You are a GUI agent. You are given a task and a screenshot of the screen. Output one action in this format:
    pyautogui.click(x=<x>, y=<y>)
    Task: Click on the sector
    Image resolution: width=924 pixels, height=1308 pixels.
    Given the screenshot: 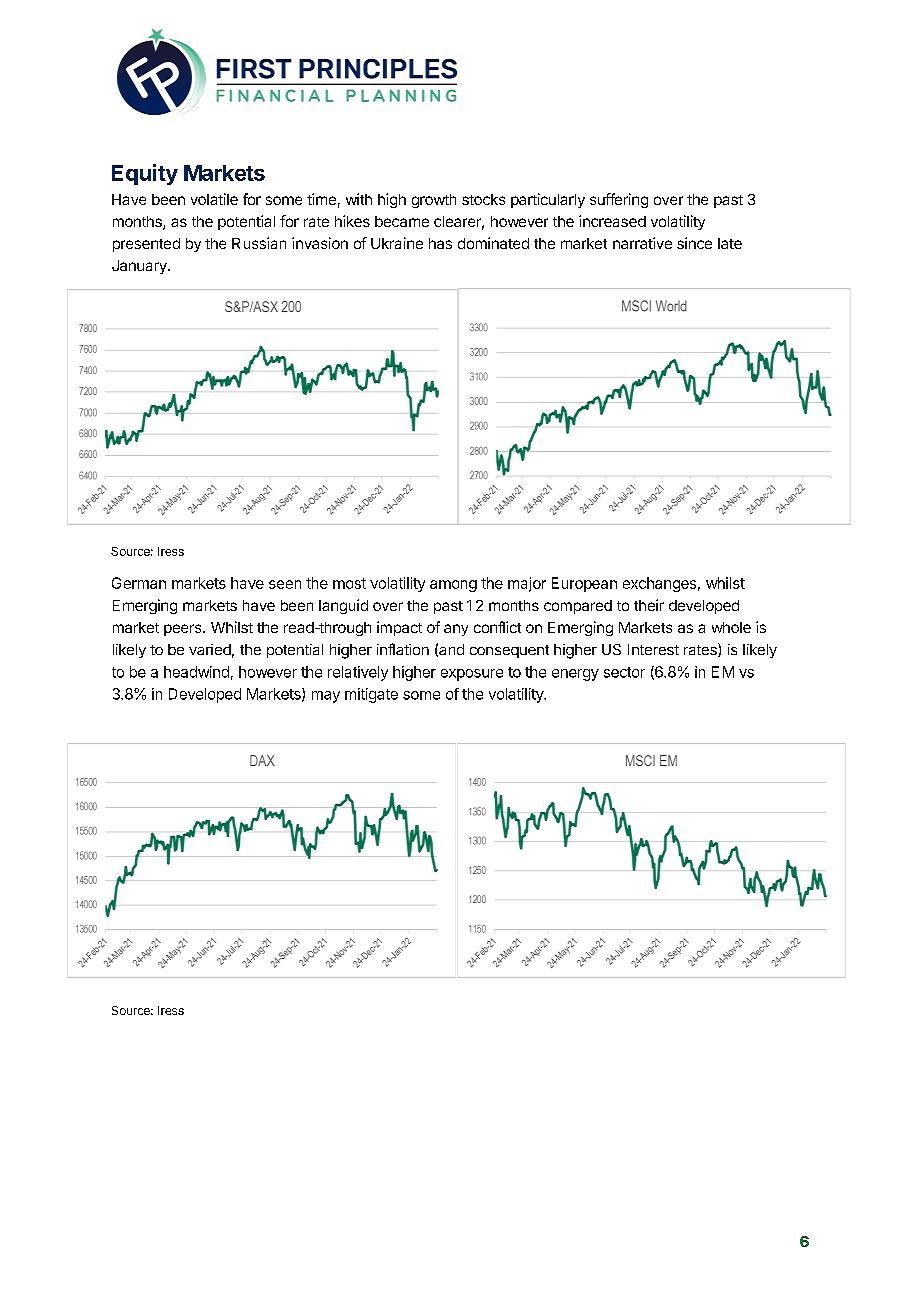 What is the action you would take?
    pyautogui.click(x=624, y=672)
